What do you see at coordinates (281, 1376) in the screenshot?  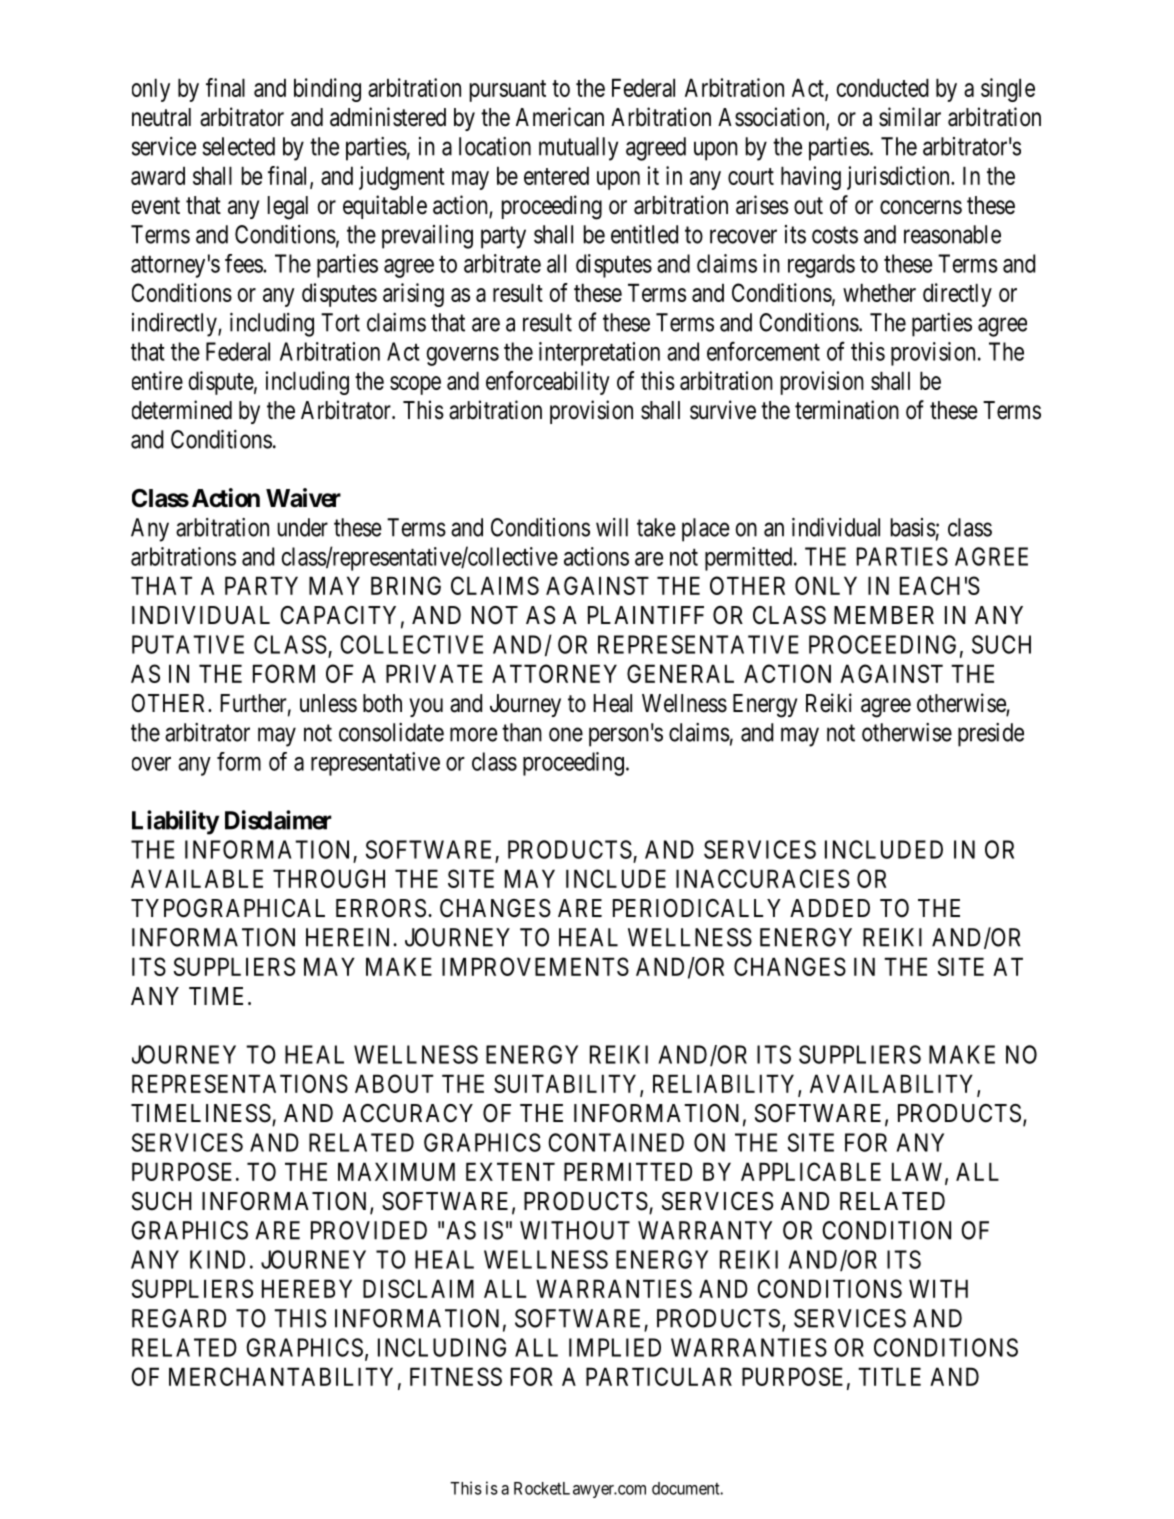 I see `MERCHANTABILITY` at bounding box center [281, 1376].
